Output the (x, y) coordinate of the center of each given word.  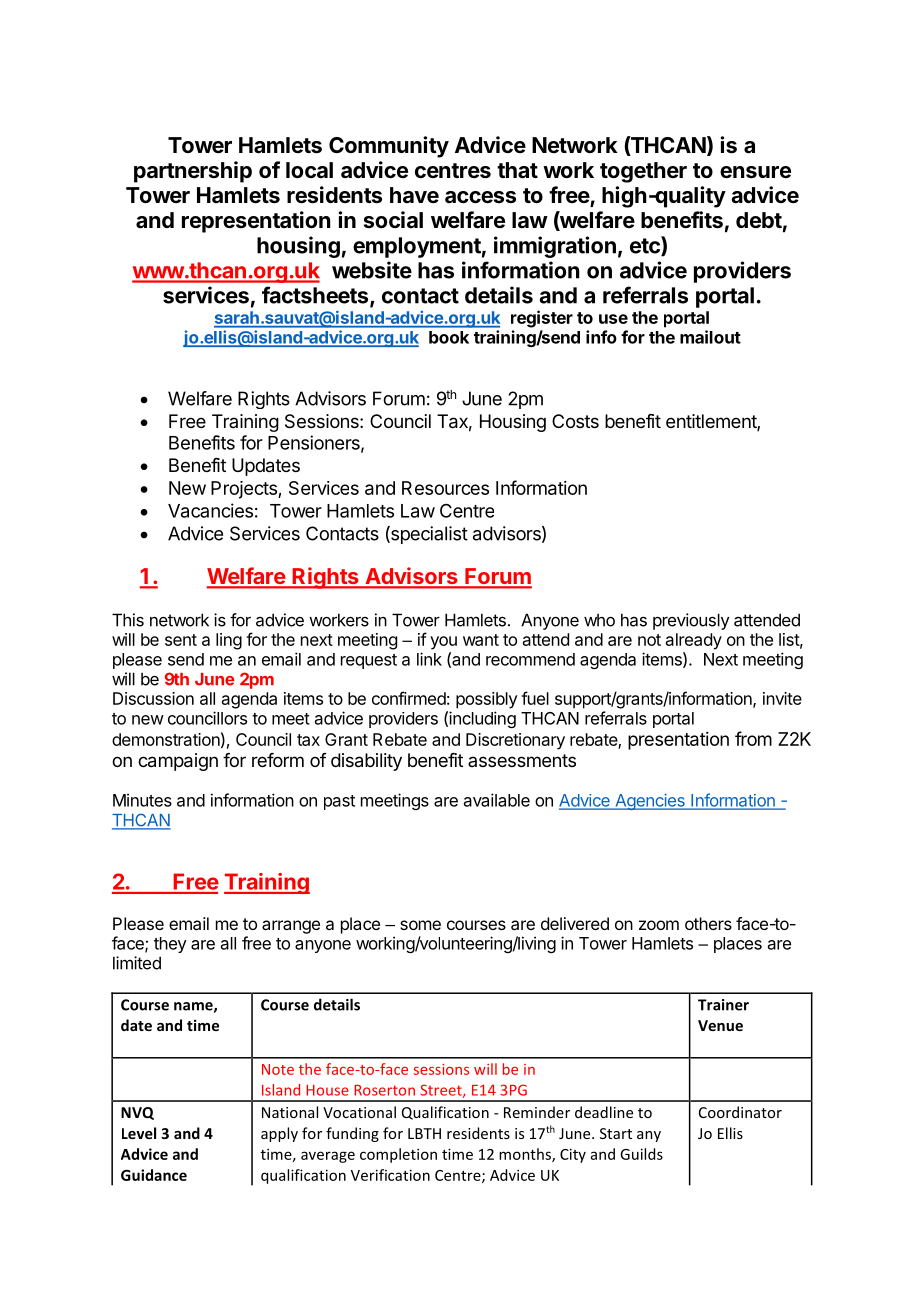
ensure (755, 172)
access (480, 197)
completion (398, 1155)
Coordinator (740, 1112)
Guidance (154, 1175)
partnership (193, 172)
